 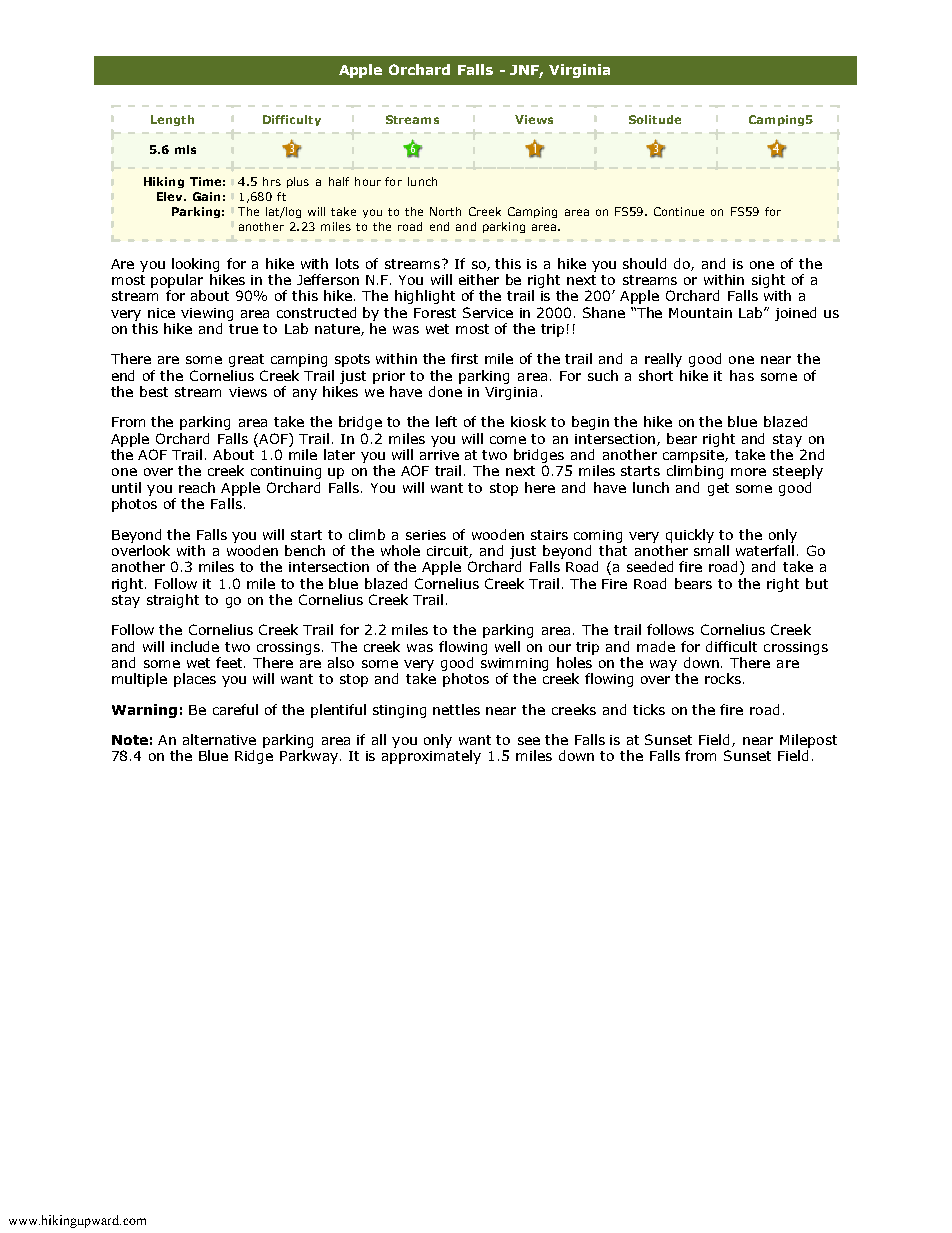 I want to click on mls, so click(x=185, y=149).
